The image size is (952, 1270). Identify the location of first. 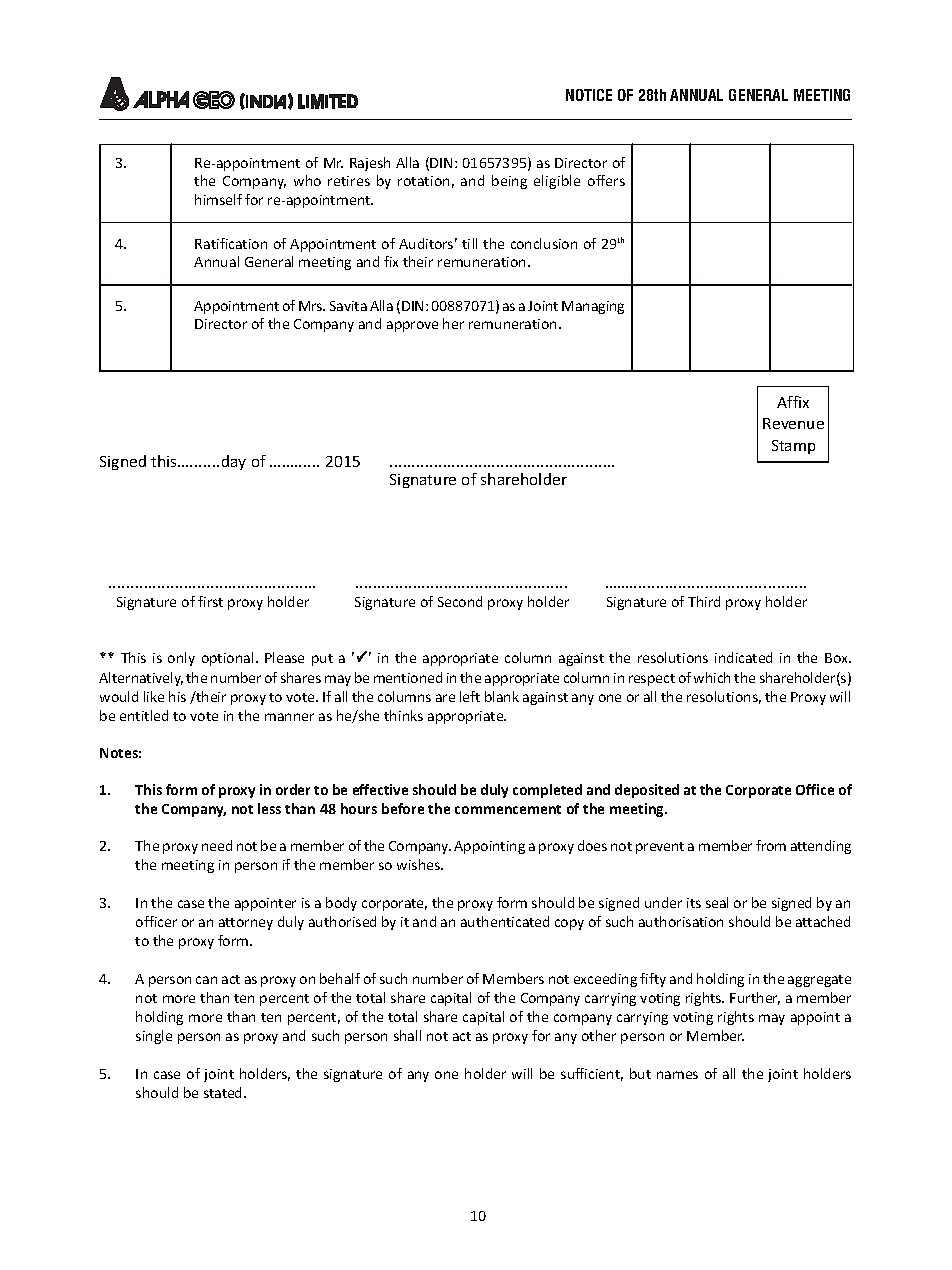
(210, 601).
